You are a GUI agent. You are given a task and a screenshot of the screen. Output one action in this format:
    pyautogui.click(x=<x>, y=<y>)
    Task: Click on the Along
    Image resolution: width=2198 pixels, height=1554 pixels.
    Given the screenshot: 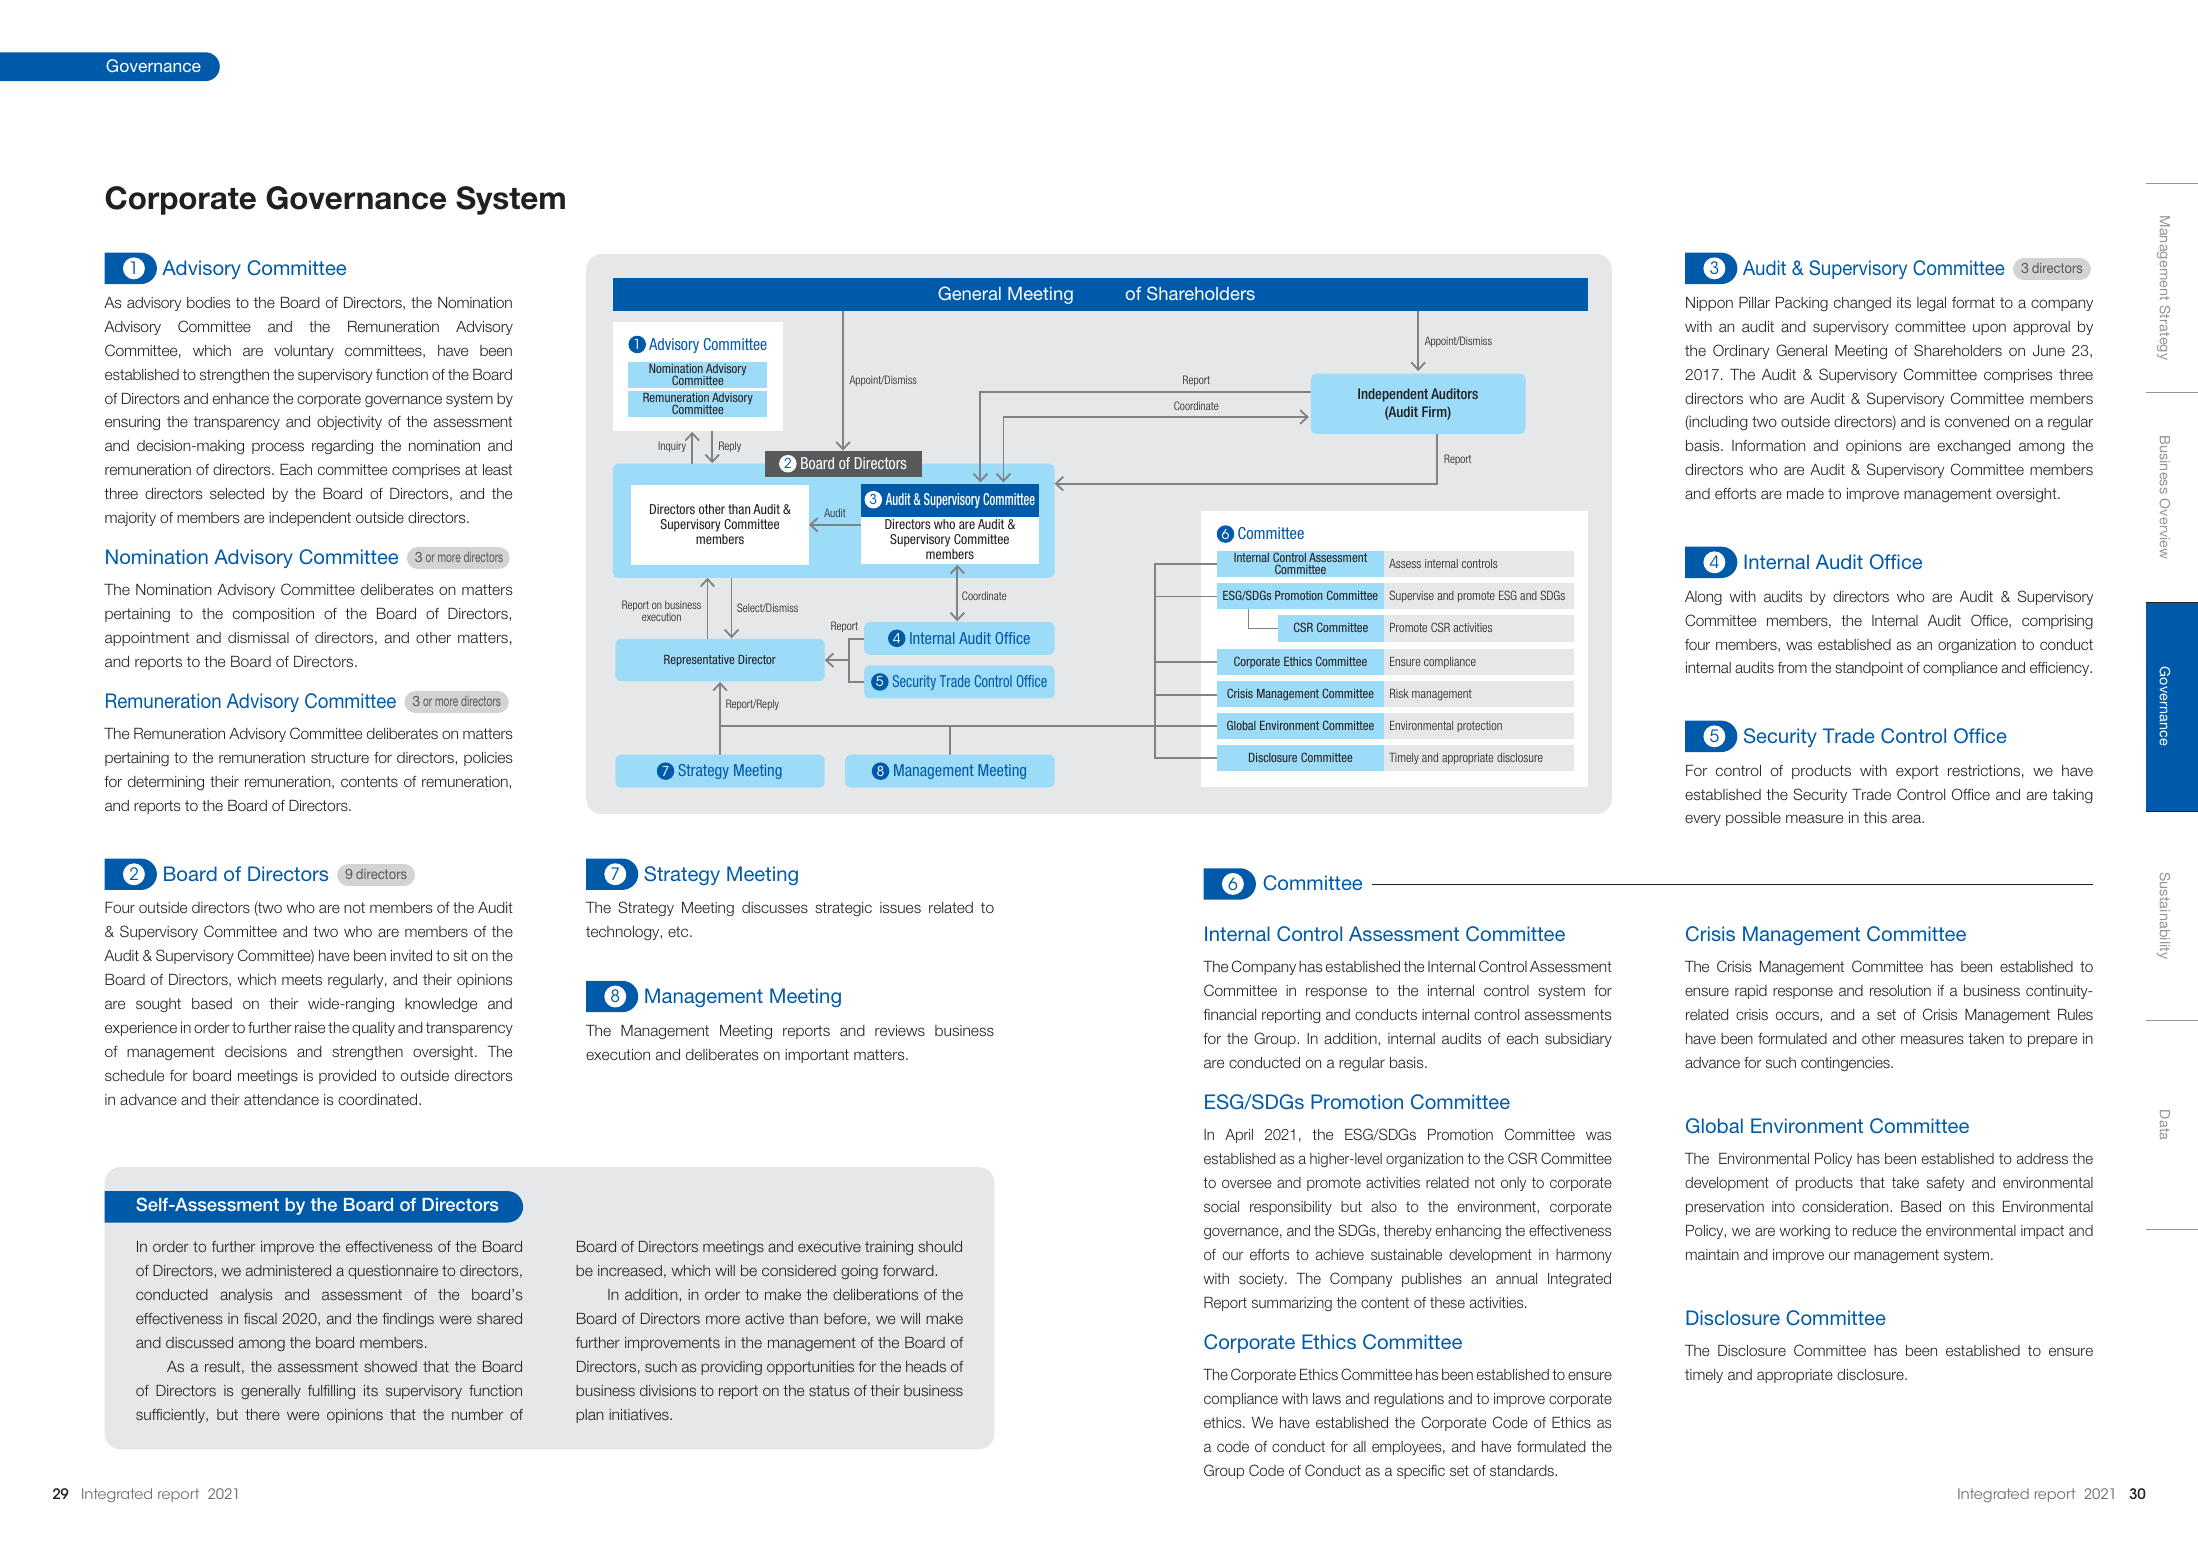 What is the action you would take?
    pyautogui.click(x=1703, y=598)
